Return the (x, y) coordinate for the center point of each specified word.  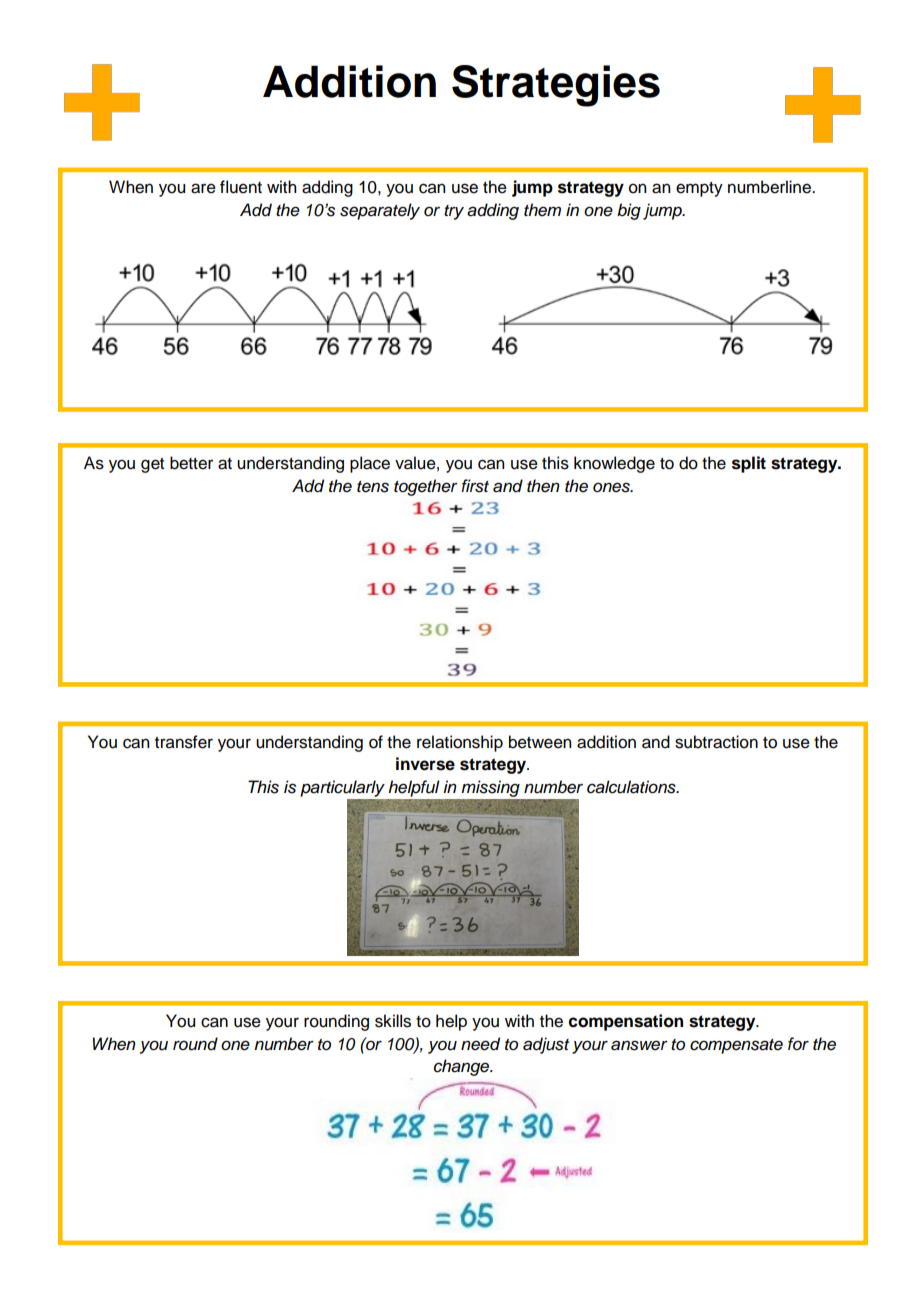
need (480, 1044)
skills (393, 1021)
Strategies (556, 86)
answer (639, 1045)
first (475, 486)
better (191, 463)
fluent (241, 187)
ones (612, 487)
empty (699, 189)
